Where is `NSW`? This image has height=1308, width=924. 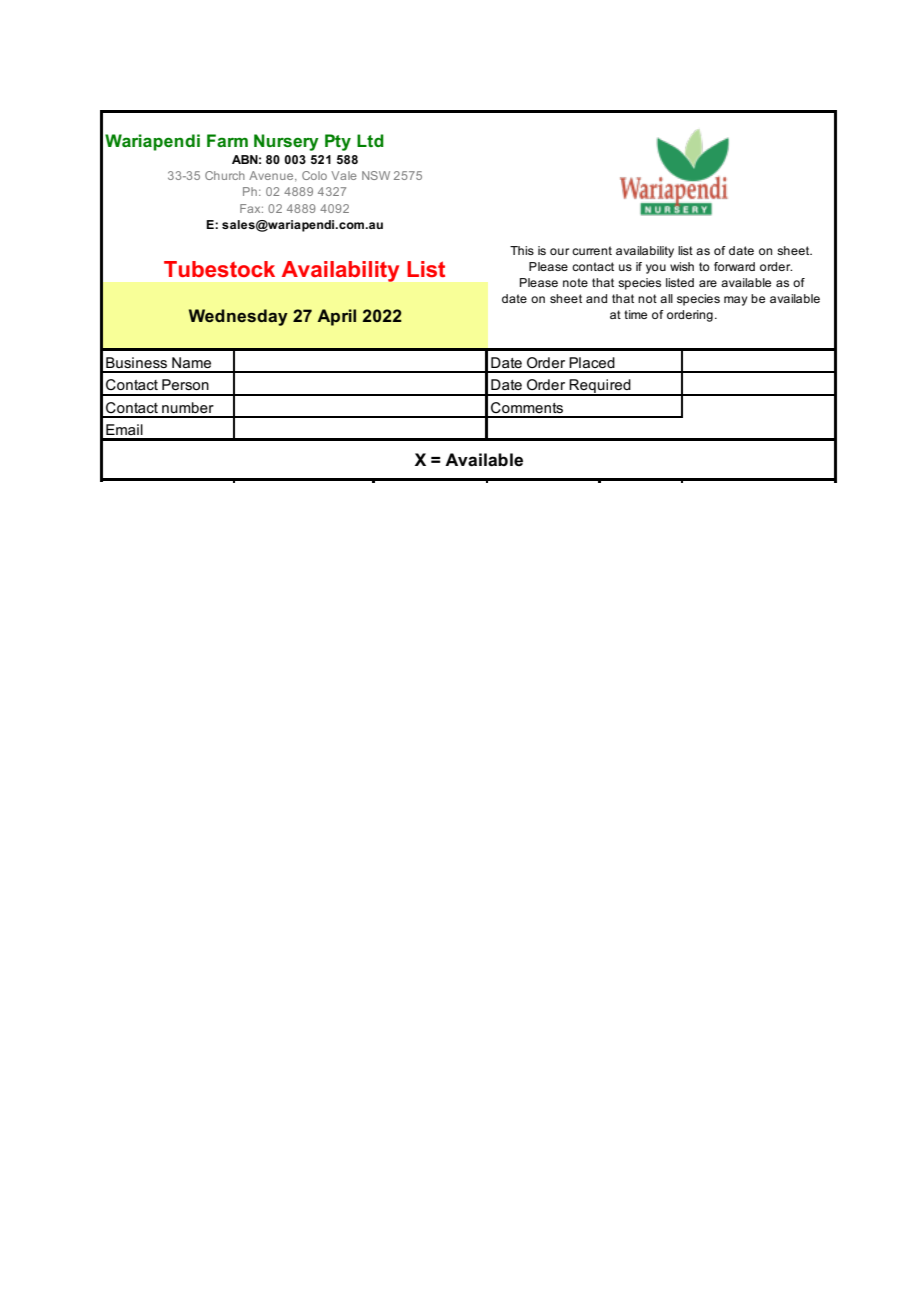
NSW is located at coordinates (376, 175).
